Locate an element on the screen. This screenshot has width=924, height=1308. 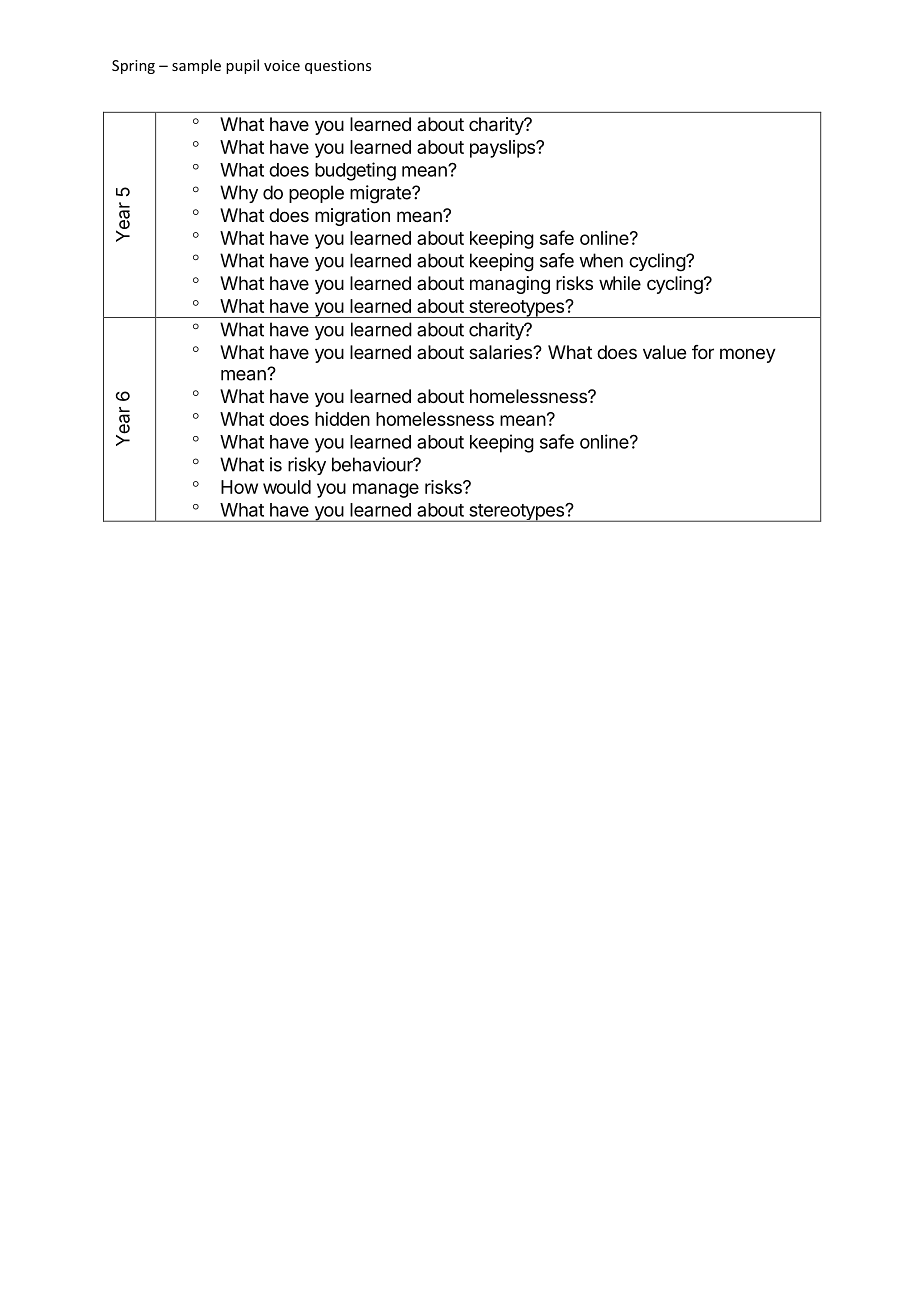
sample is located at coordinates (196, 66).
